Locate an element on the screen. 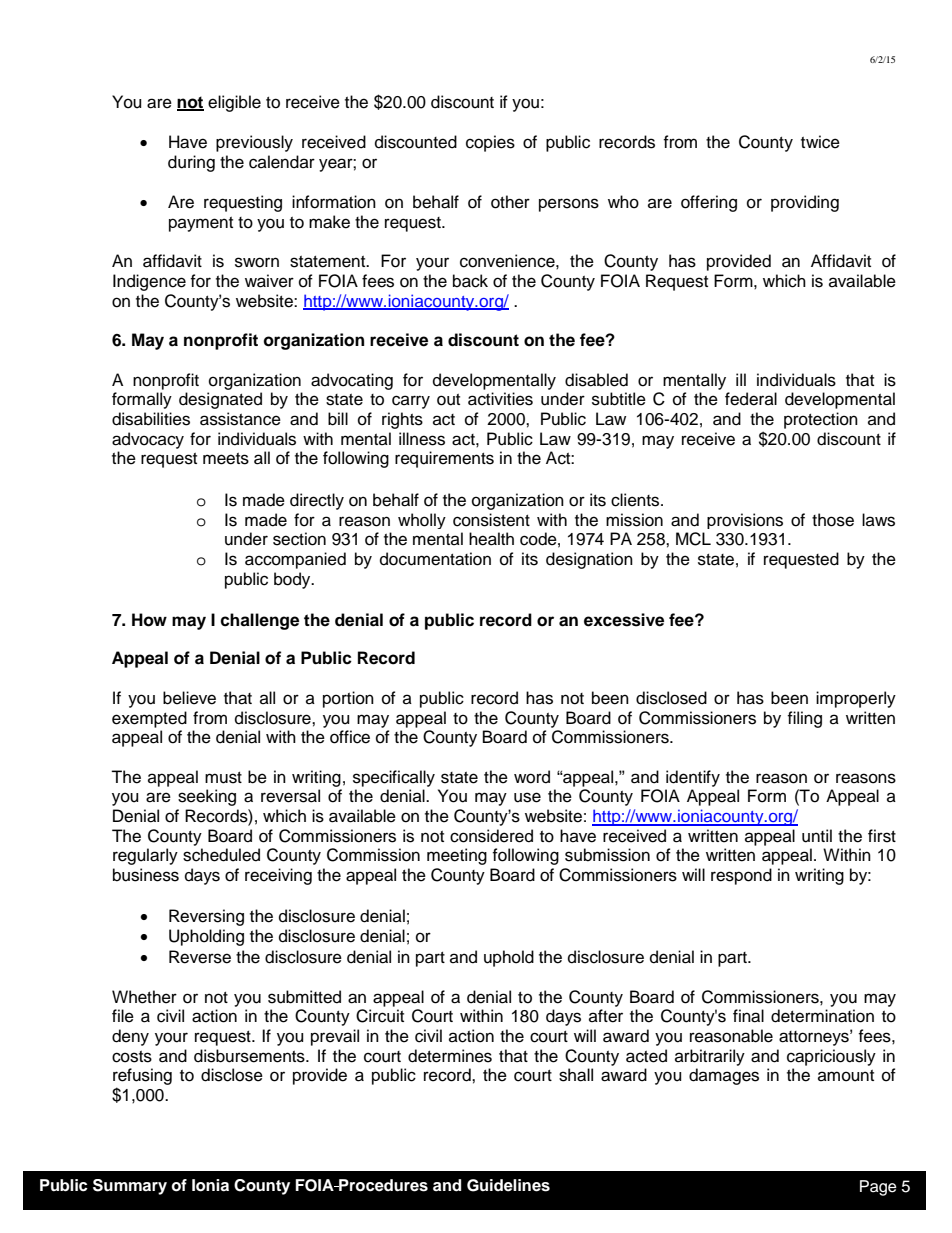  Page is located at coordinates (878, 1188).
